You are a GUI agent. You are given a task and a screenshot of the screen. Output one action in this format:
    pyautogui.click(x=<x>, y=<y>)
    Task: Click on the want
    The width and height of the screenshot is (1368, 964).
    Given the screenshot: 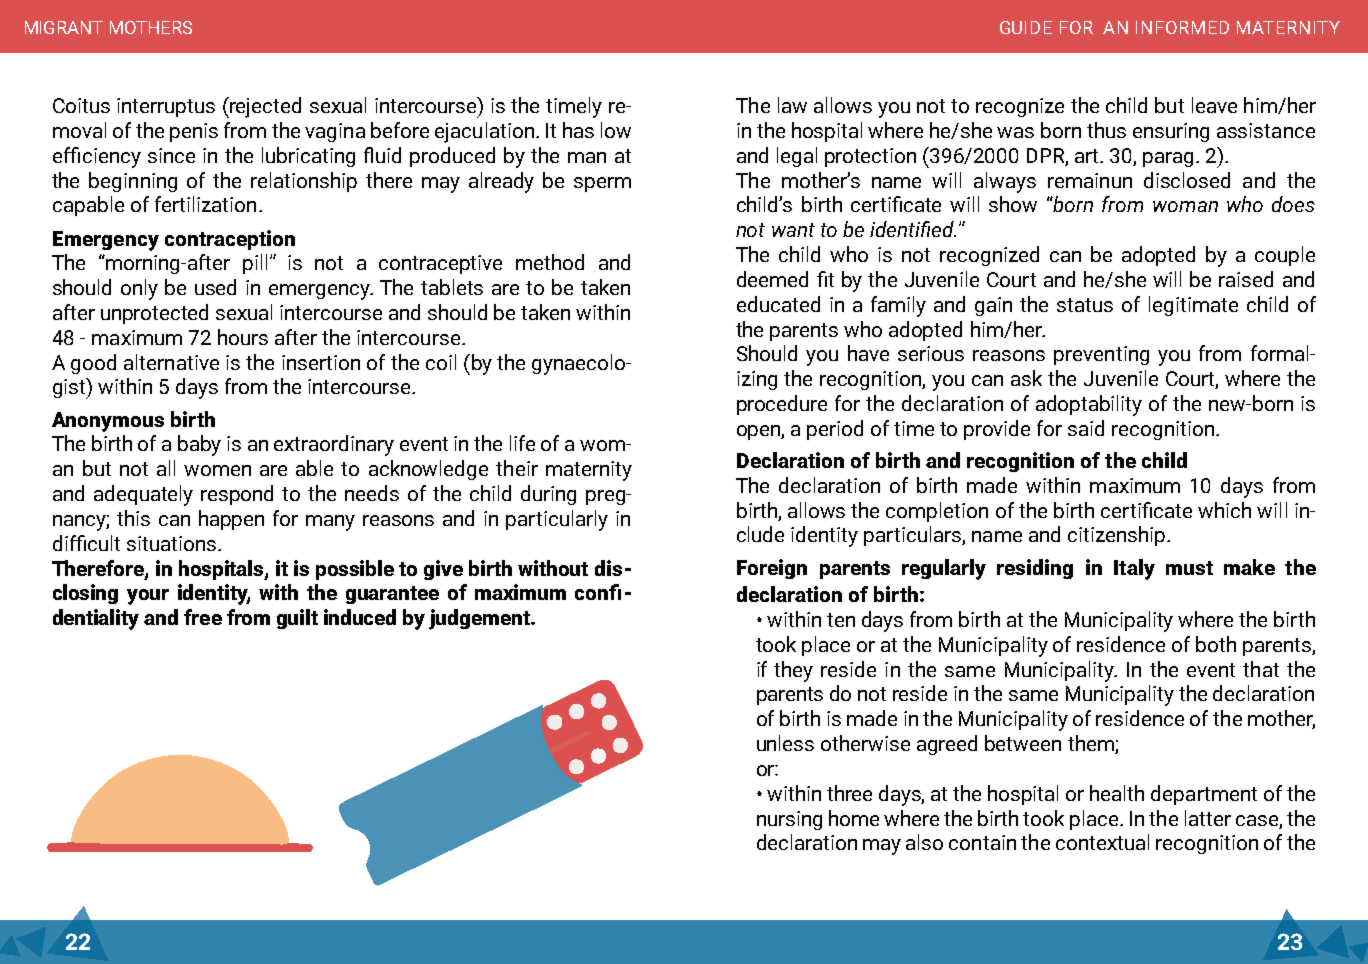 What is the action you would take?
    pyautogui.click(x=793, y=230)
